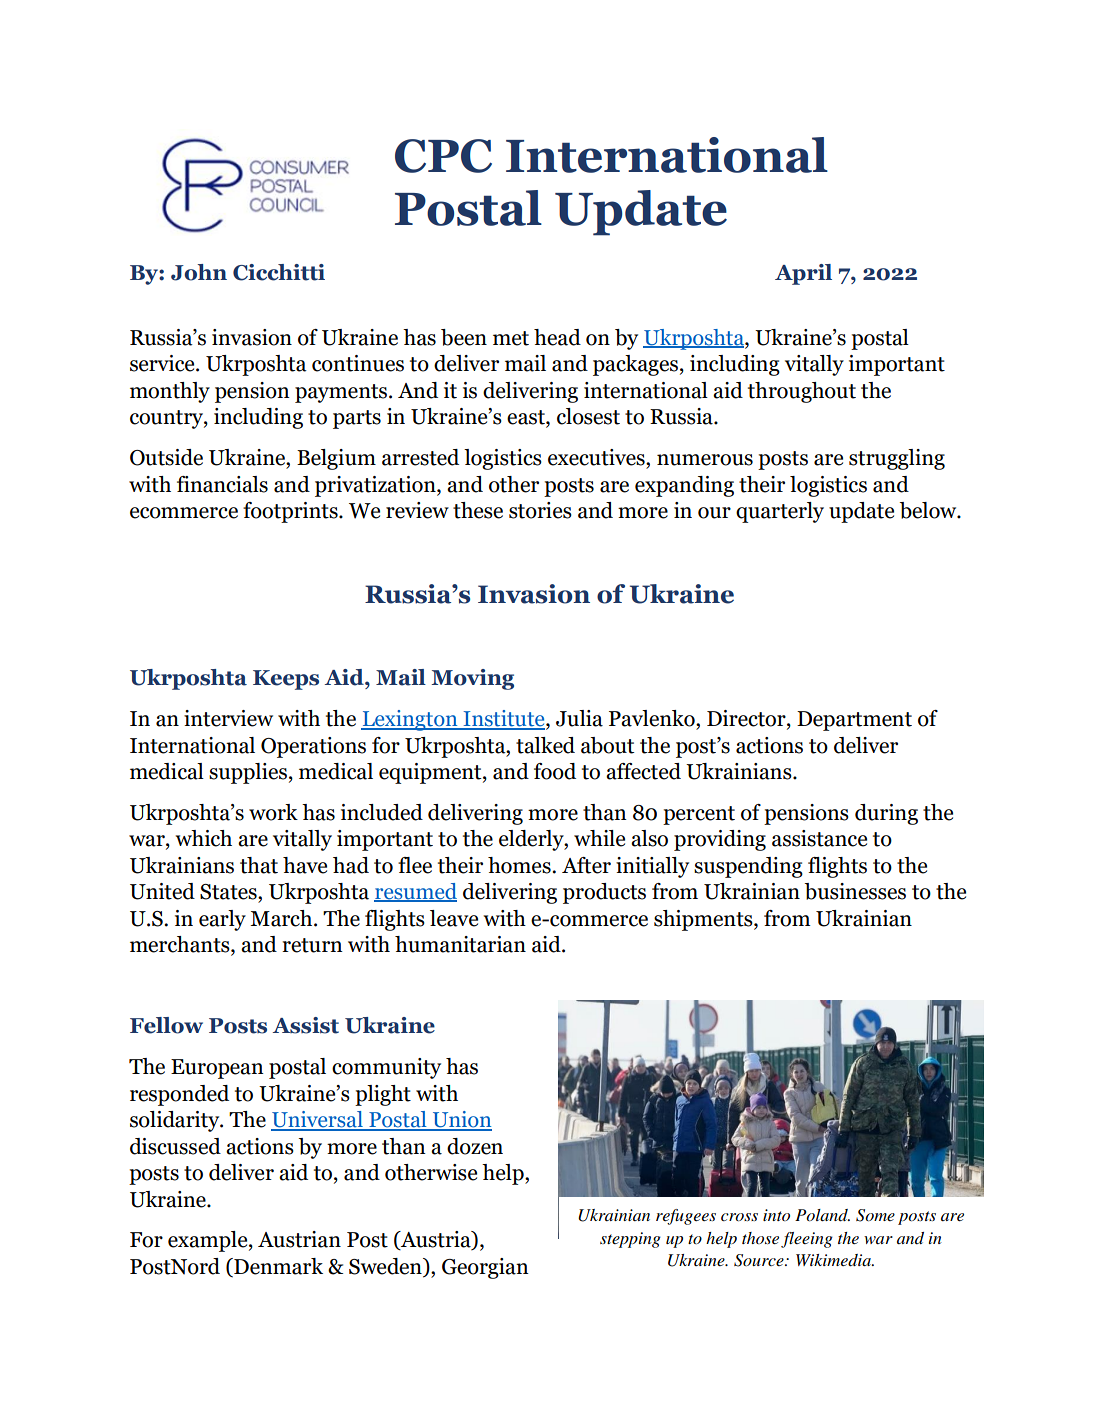 This screenshot has height=1422, width=1099. What do you see at coordinates (485, 1268) in the screenshot?
I see `Georgian` at bounding box center [485, 1268].
